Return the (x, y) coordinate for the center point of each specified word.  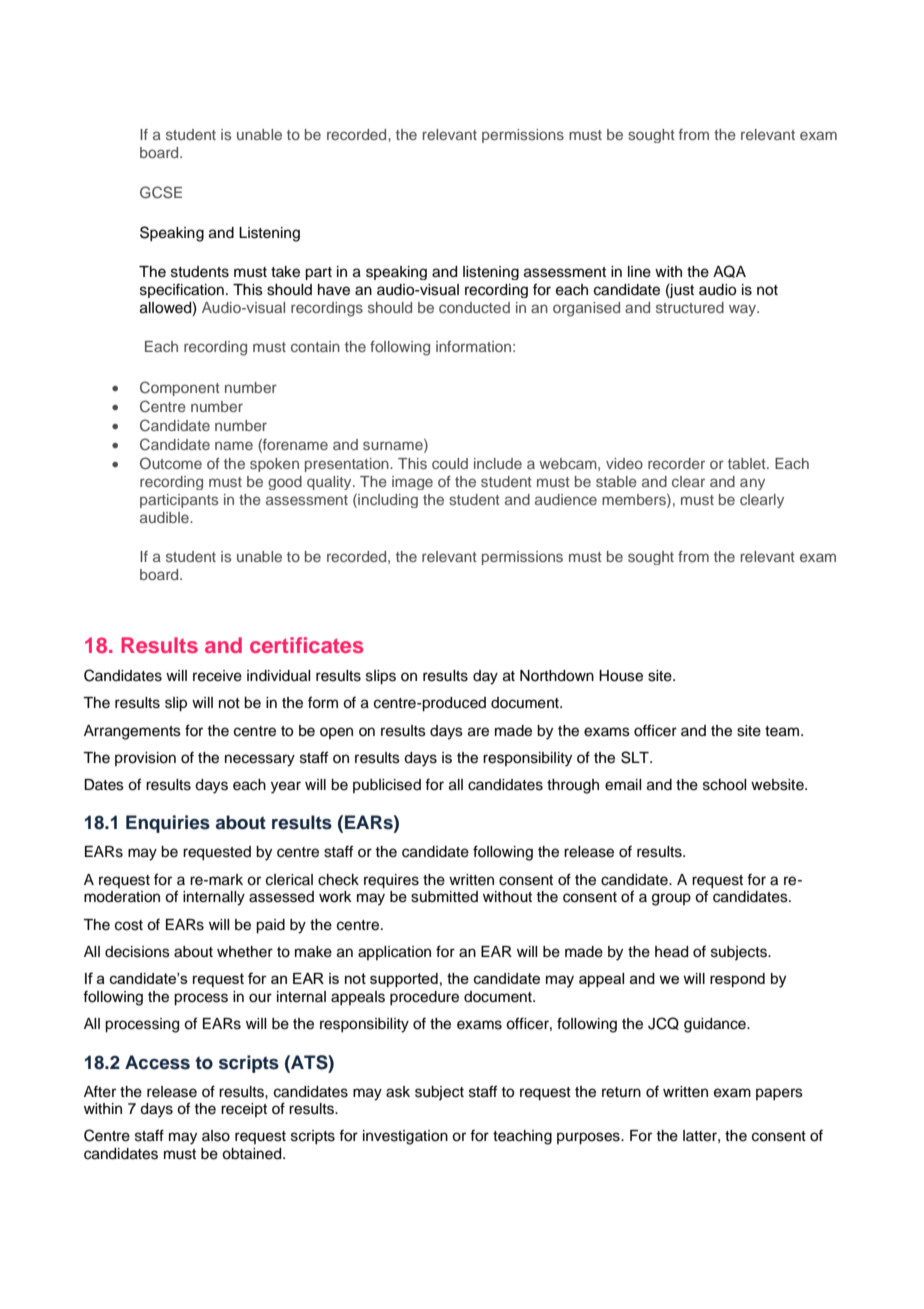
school (724, 785)
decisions (137, 952)
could (450, 463)
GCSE (161, 192)
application (394, 953)
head (671, 952)
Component (180, 388)
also (216, 1136)
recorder (676, 463)
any (752, 484)
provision (145, 759)
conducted (474, 307)
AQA (729, 271)
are (478, 732)
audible (165, 517)
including (387, 500)
